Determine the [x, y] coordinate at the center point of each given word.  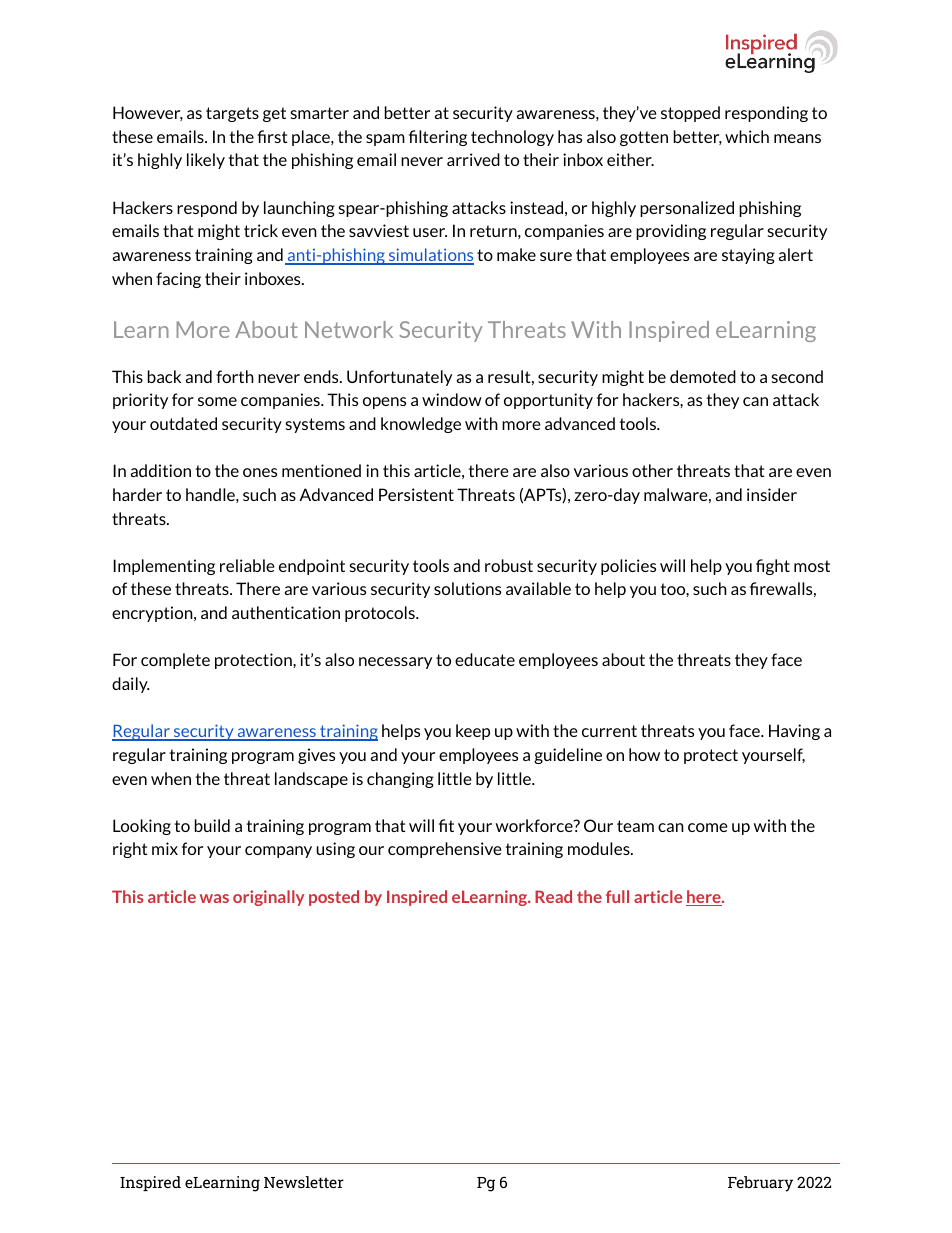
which [747, 136]
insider [772, 494]
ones [260, 472]
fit [446, 825]
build [212, 825]
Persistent [416, 494]
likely [206, 161]
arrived [473, 159]
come [708, 827]
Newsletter [304, 1182]
